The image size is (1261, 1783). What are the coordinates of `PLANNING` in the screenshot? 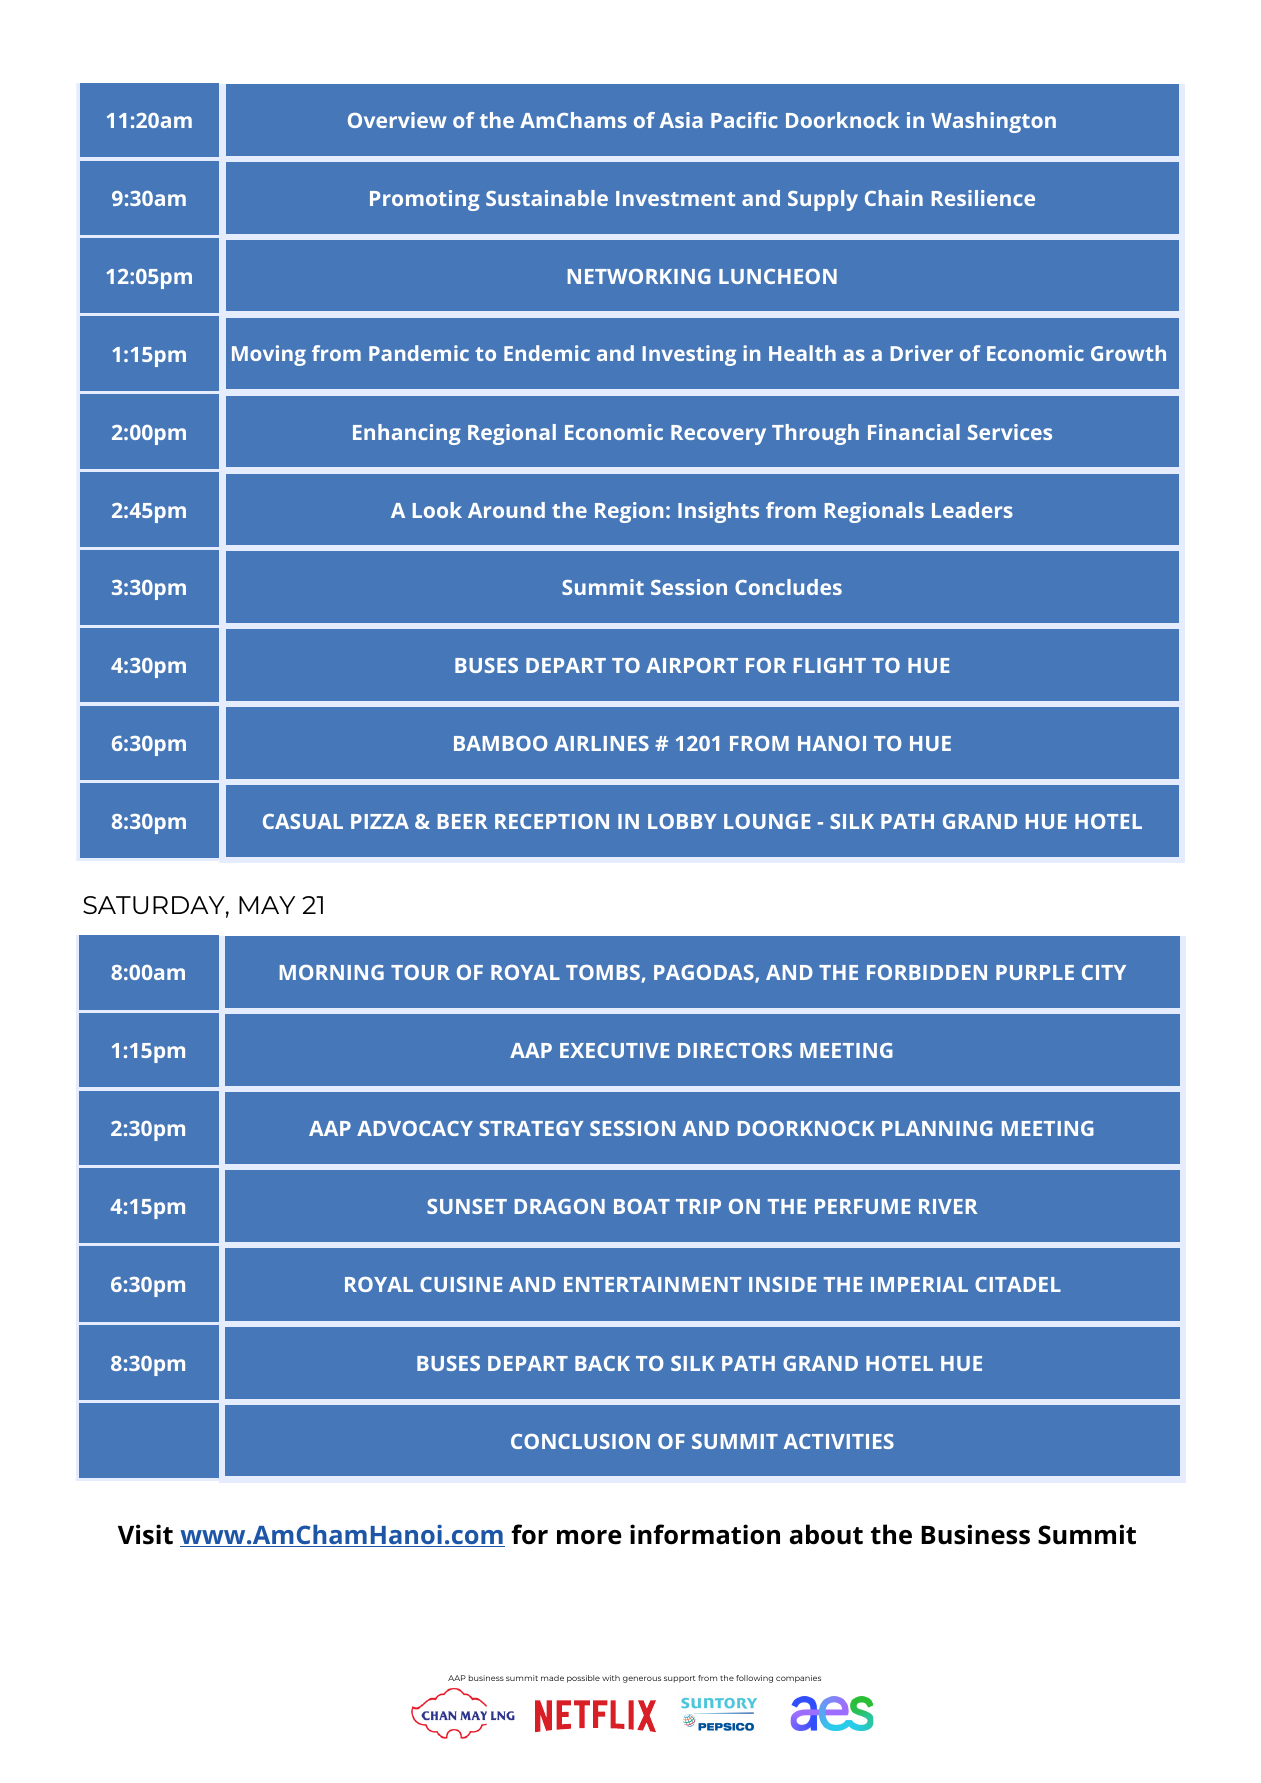 It's located at (937, 1128).
